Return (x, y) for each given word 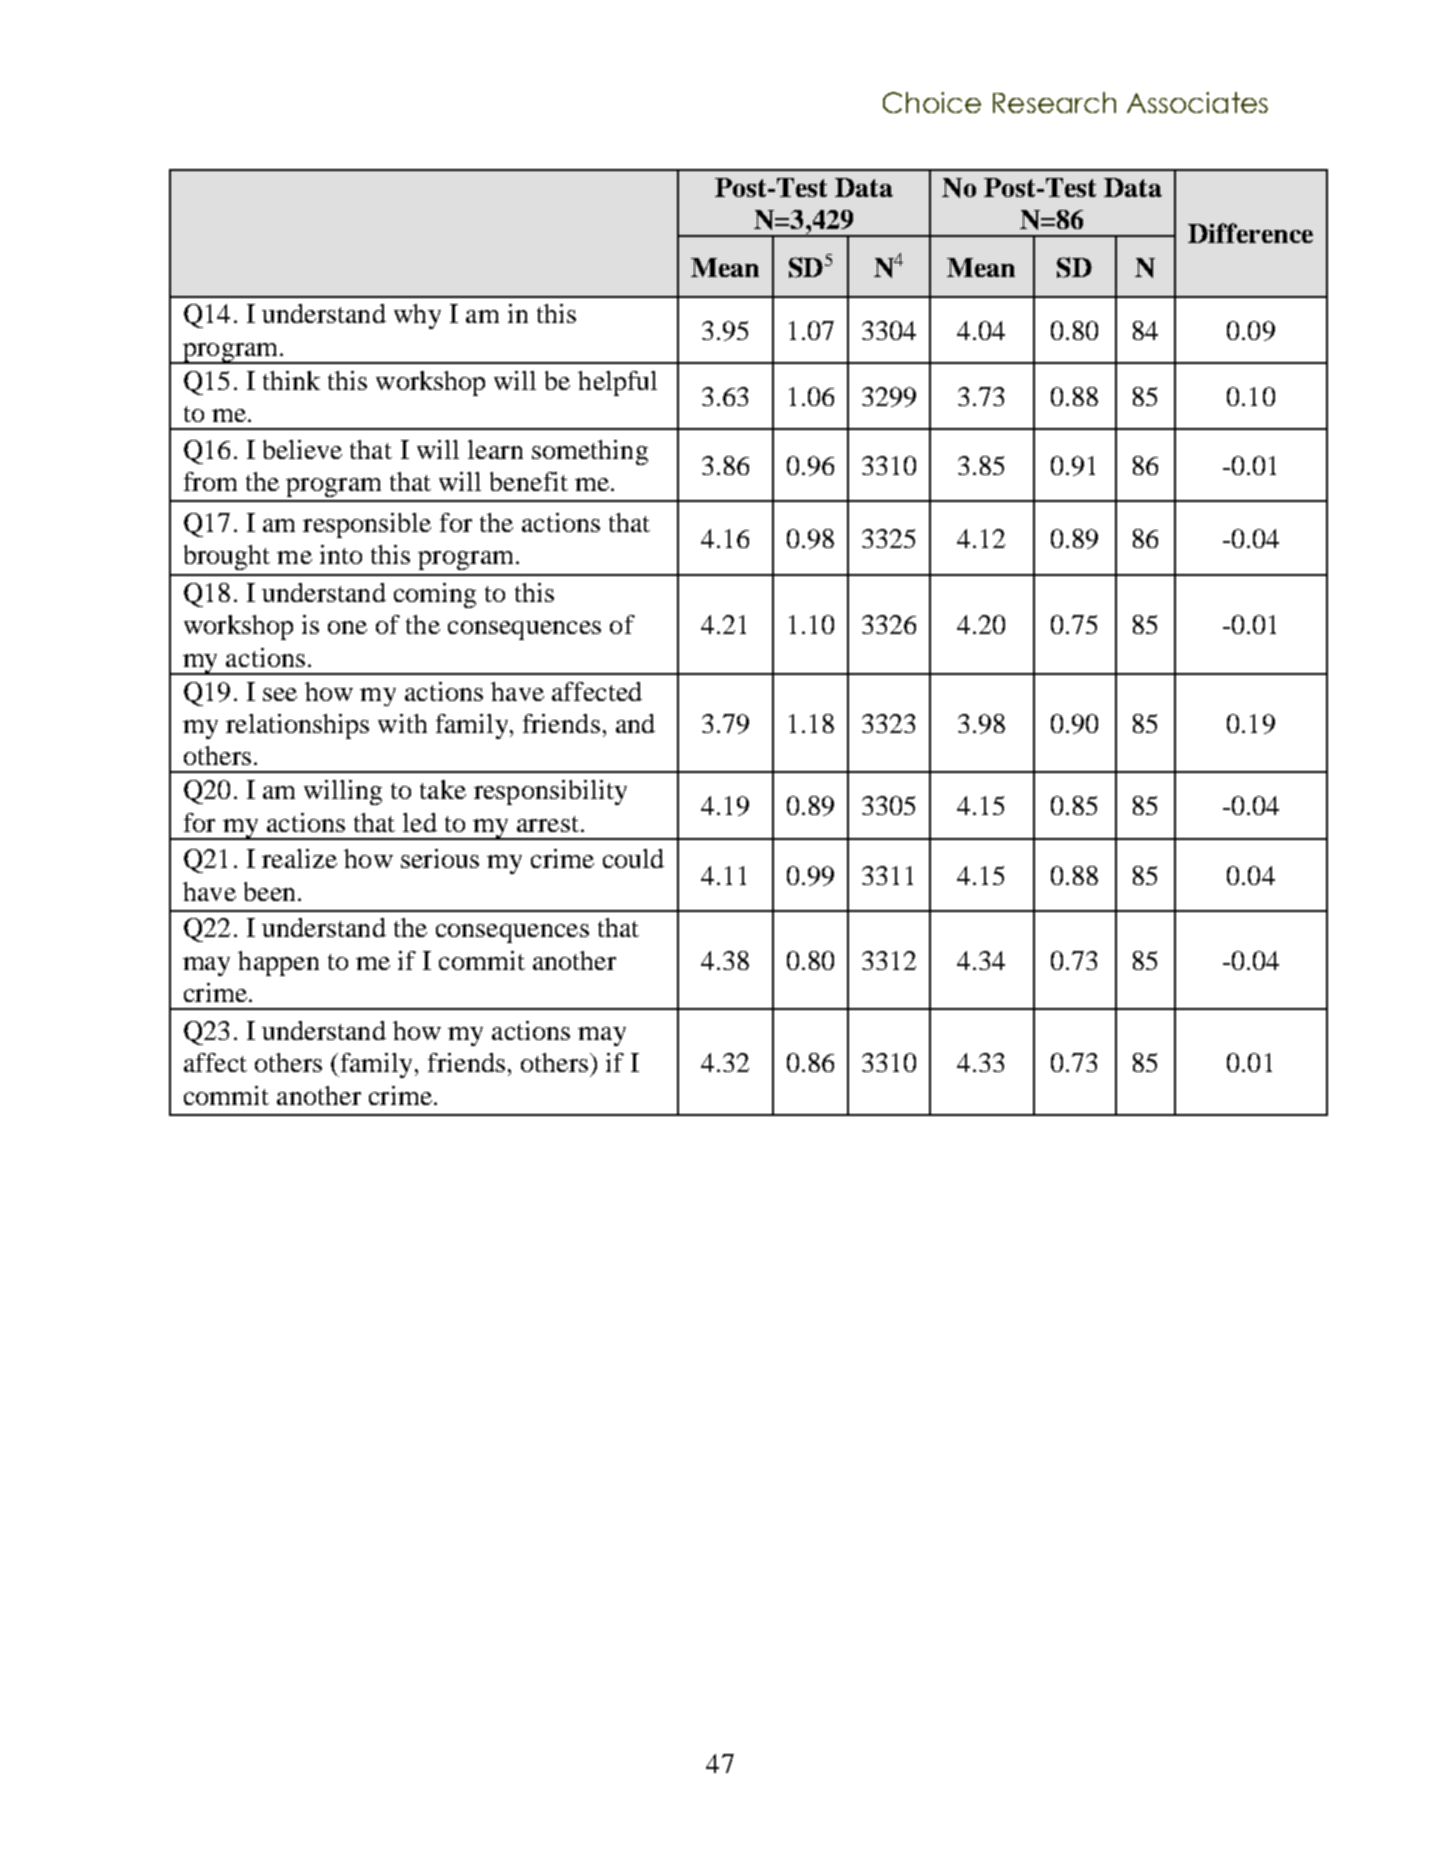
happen (278, 963)
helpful (617, 383)
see (280, 694)
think (291, 380)
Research (1054, 102)
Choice (932, 102)
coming (435, 595)
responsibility (550, 792)
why (417, 316)
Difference (1250, 233)
